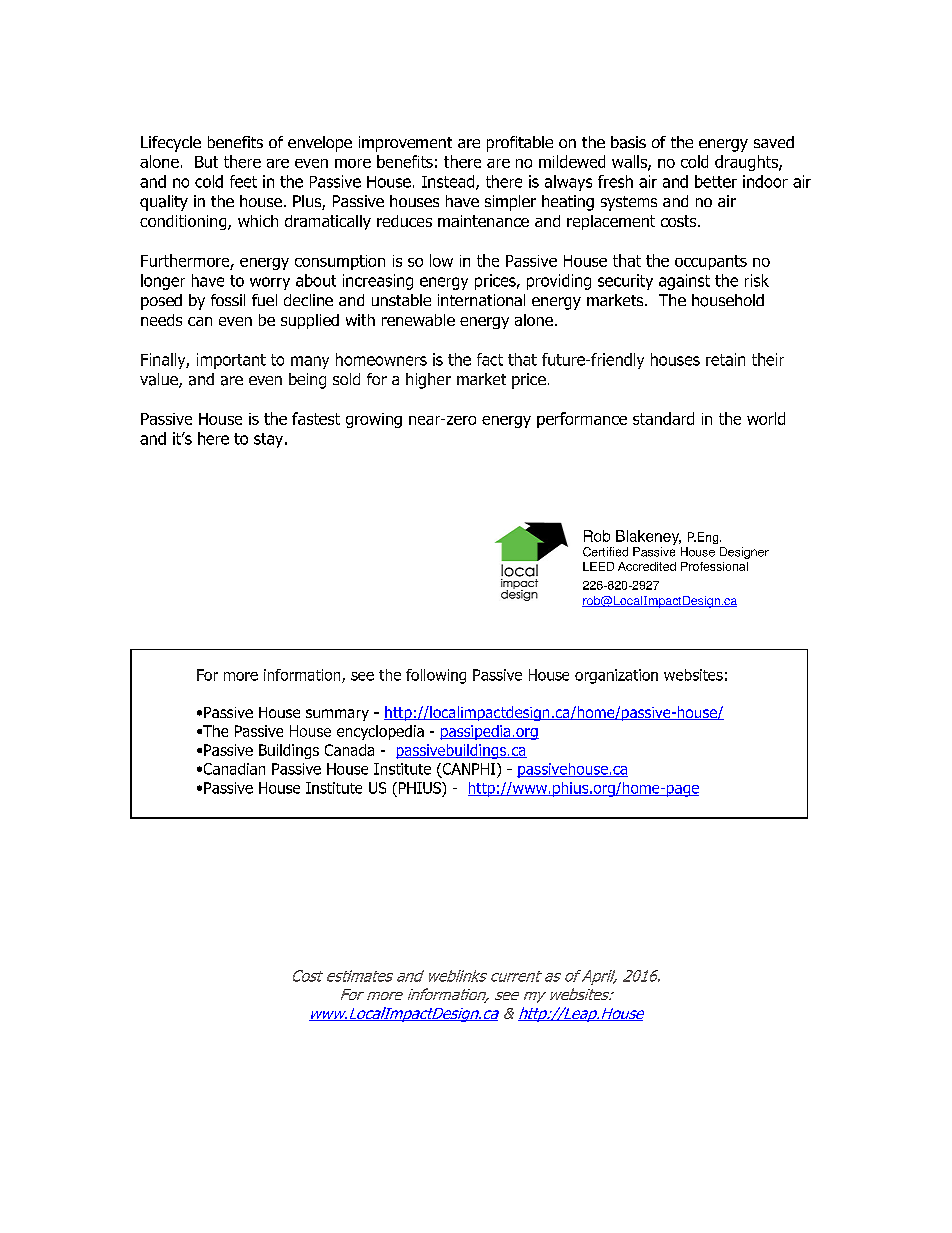 The width and height of the screenshot is (952, 1233). I want to click on standard, so click(663, 418).
